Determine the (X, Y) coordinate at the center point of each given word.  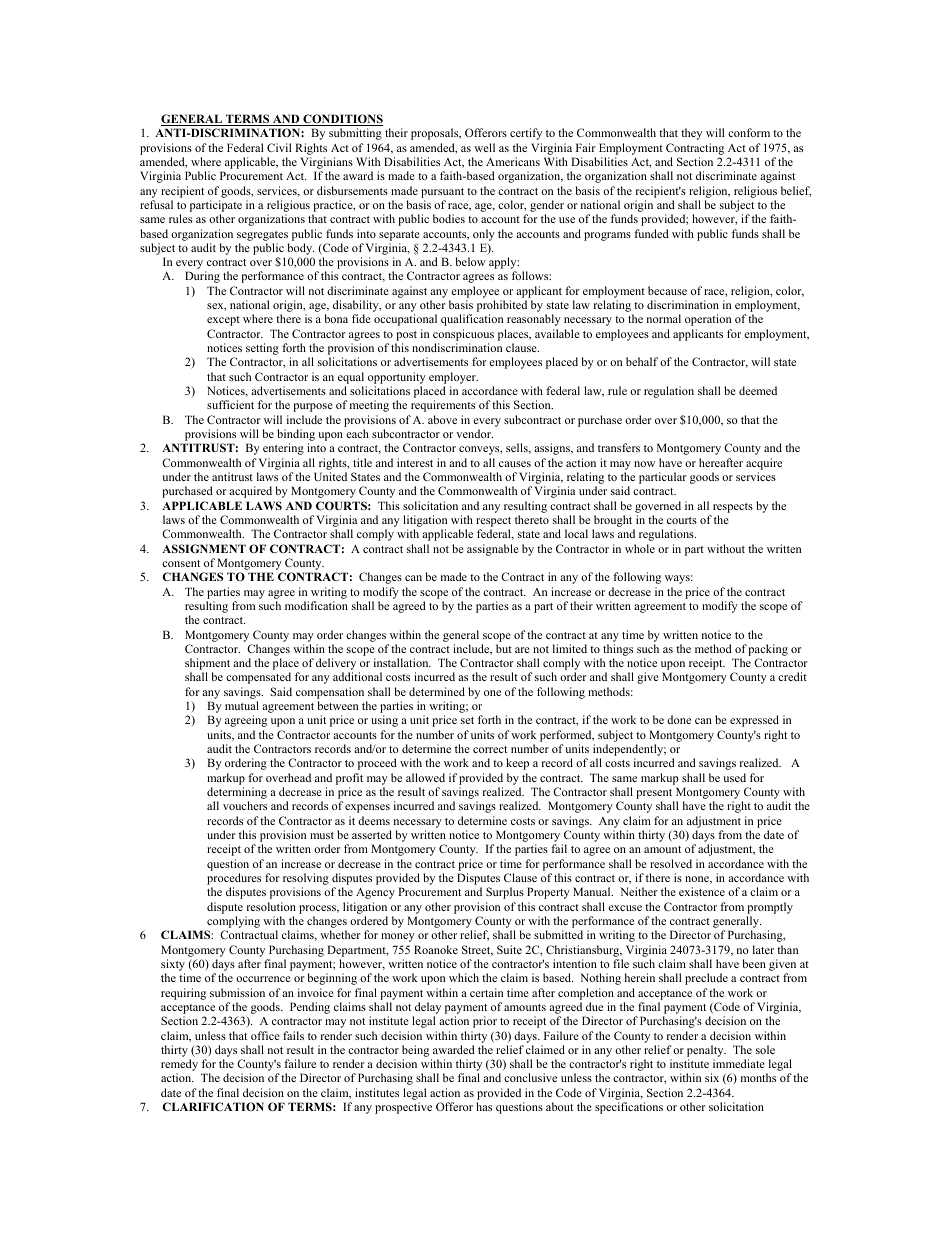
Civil (279, 147)
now (644, 464)
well (484, 147)
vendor (474, 433)
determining (237, 794)
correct (490, 749)
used (734, 777)
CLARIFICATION (213, 1106)
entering (283, 449)
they (691, 134)
